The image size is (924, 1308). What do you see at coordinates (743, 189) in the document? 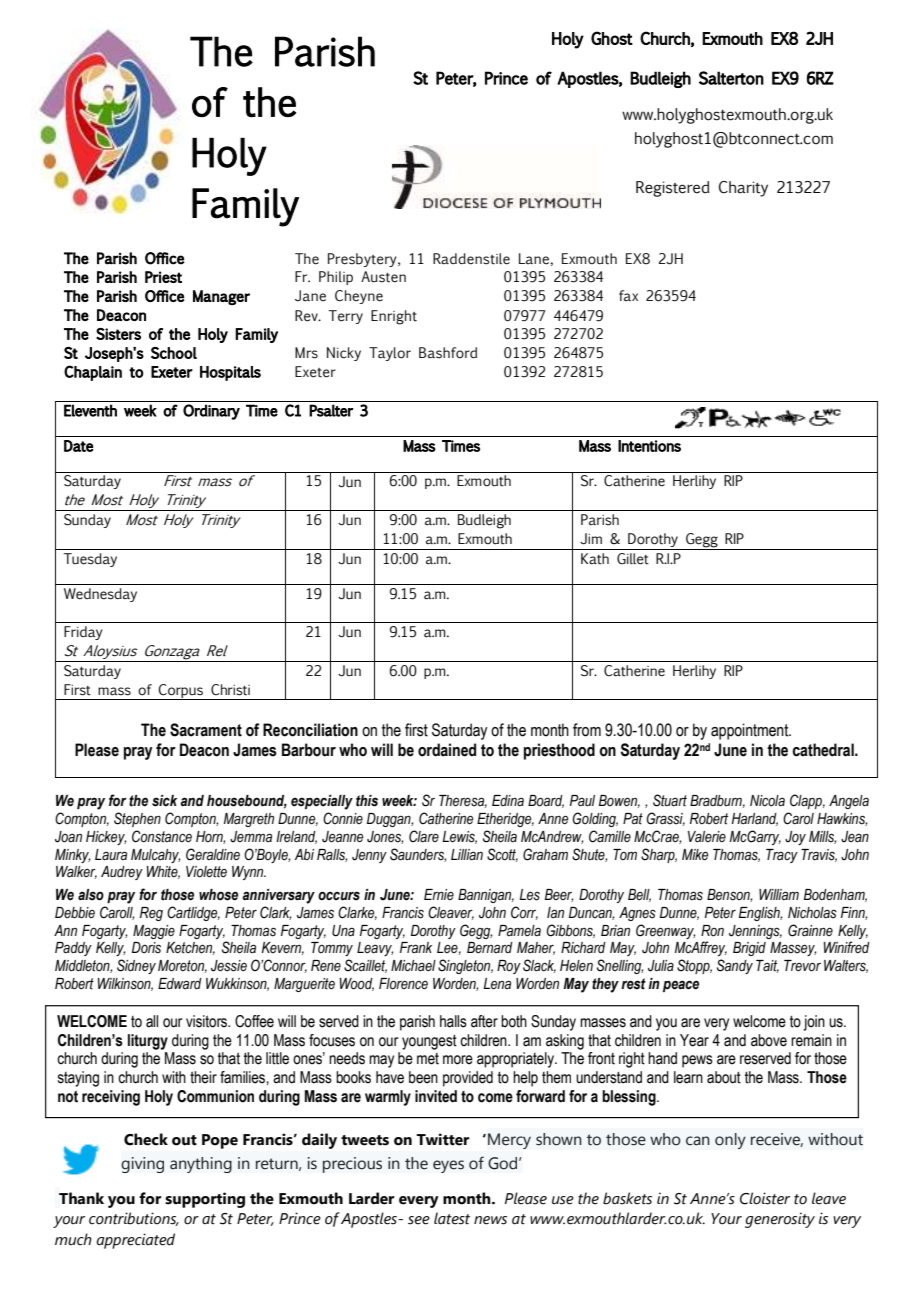
I see `Charity` at bounding box center [743, 189].
